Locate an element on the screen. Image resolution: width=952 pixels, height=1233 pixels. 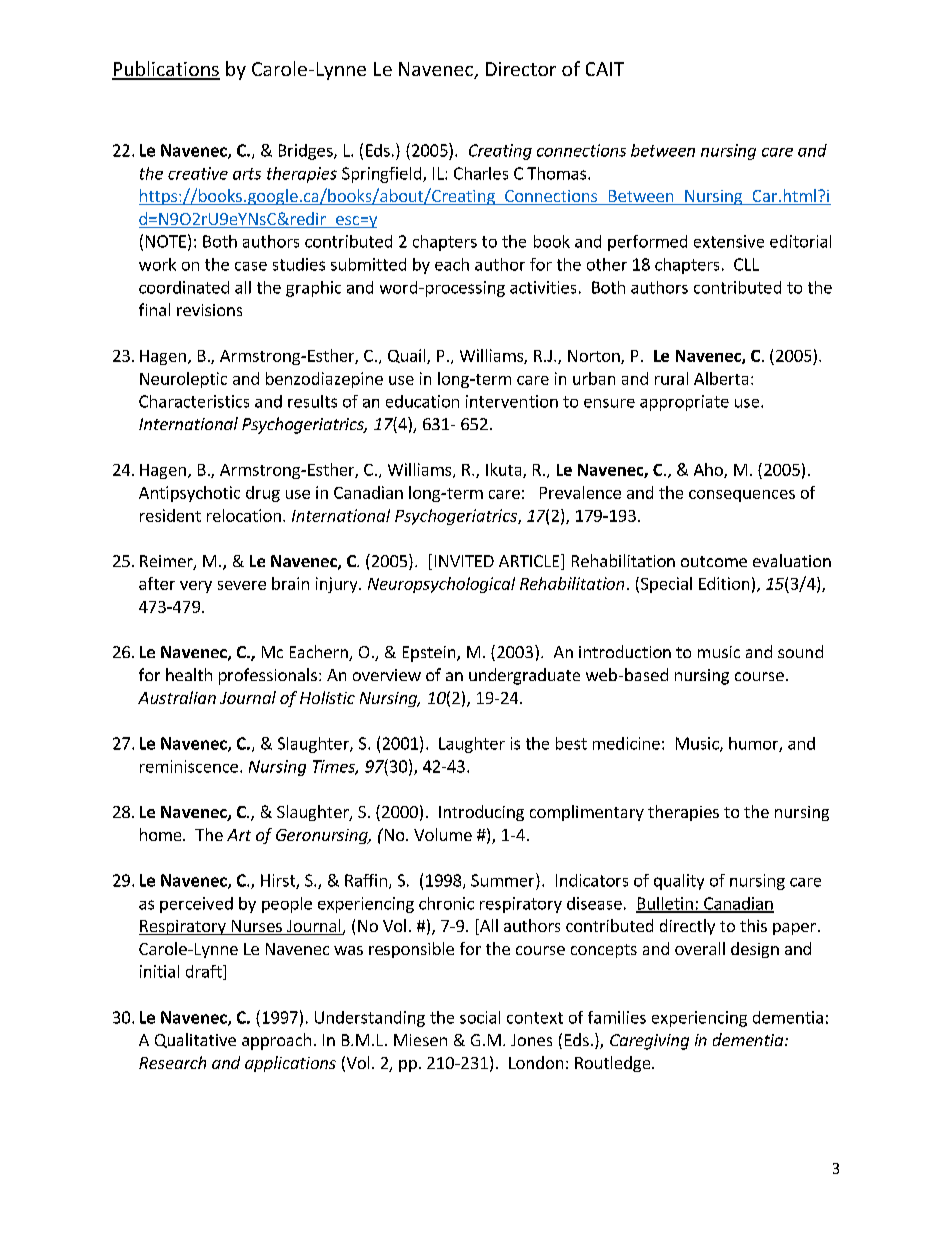
Director is located at coordinates (521, 69).
